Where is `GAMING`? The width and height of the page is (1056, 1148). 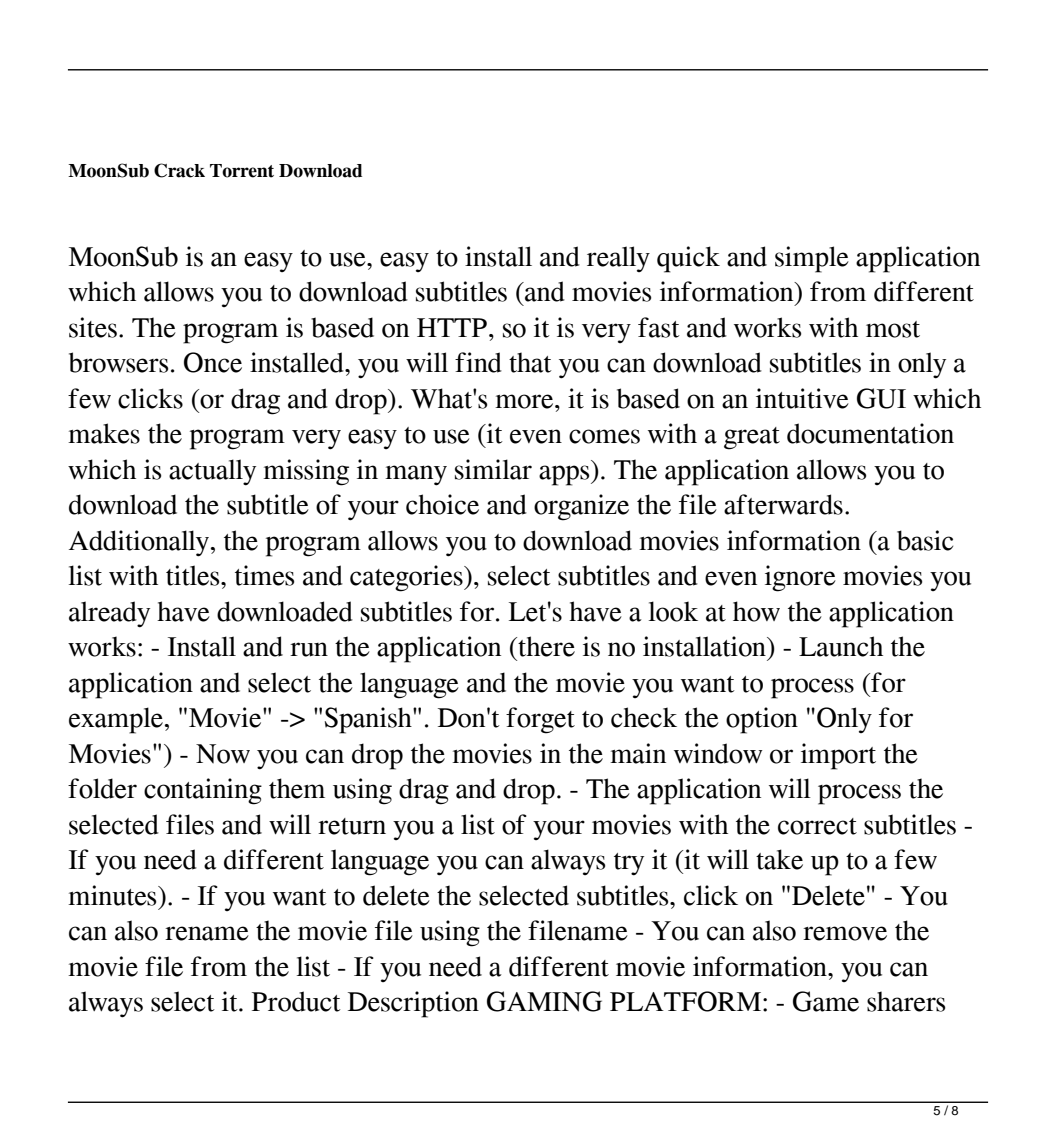 GAMING is located at coordinates (544, 1001).
